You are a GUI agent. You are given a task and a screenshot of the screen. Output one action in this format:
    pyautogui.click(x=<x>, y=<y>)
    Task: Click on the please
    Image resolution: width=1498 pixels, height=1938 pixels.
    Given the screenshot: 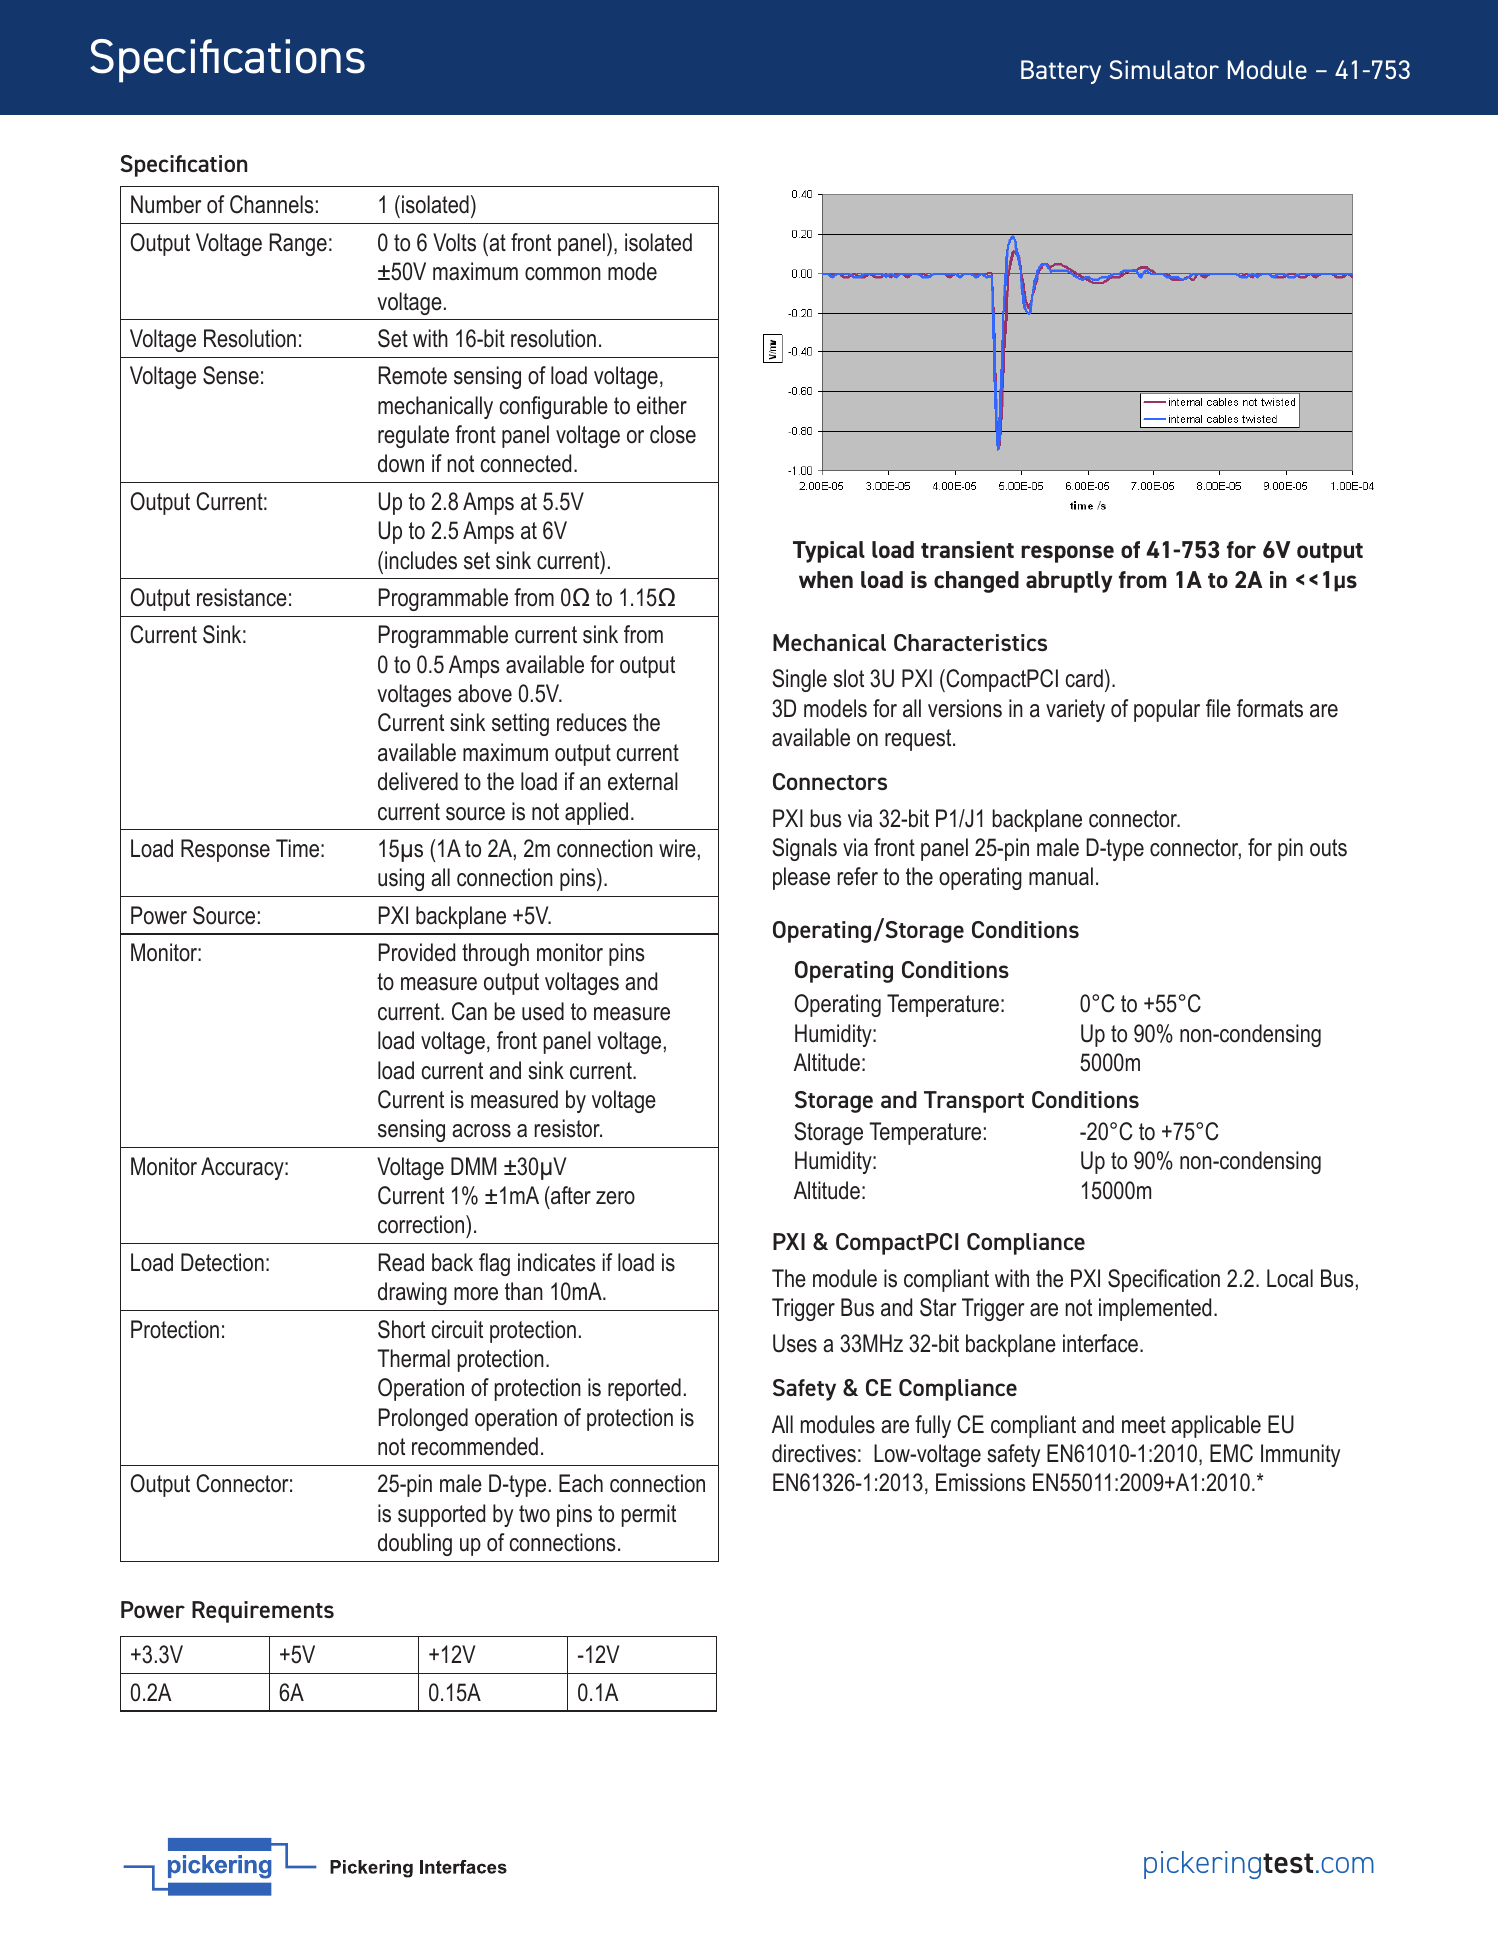 What is the action you would take?
    pyautogui.click(x=801, y=878)
